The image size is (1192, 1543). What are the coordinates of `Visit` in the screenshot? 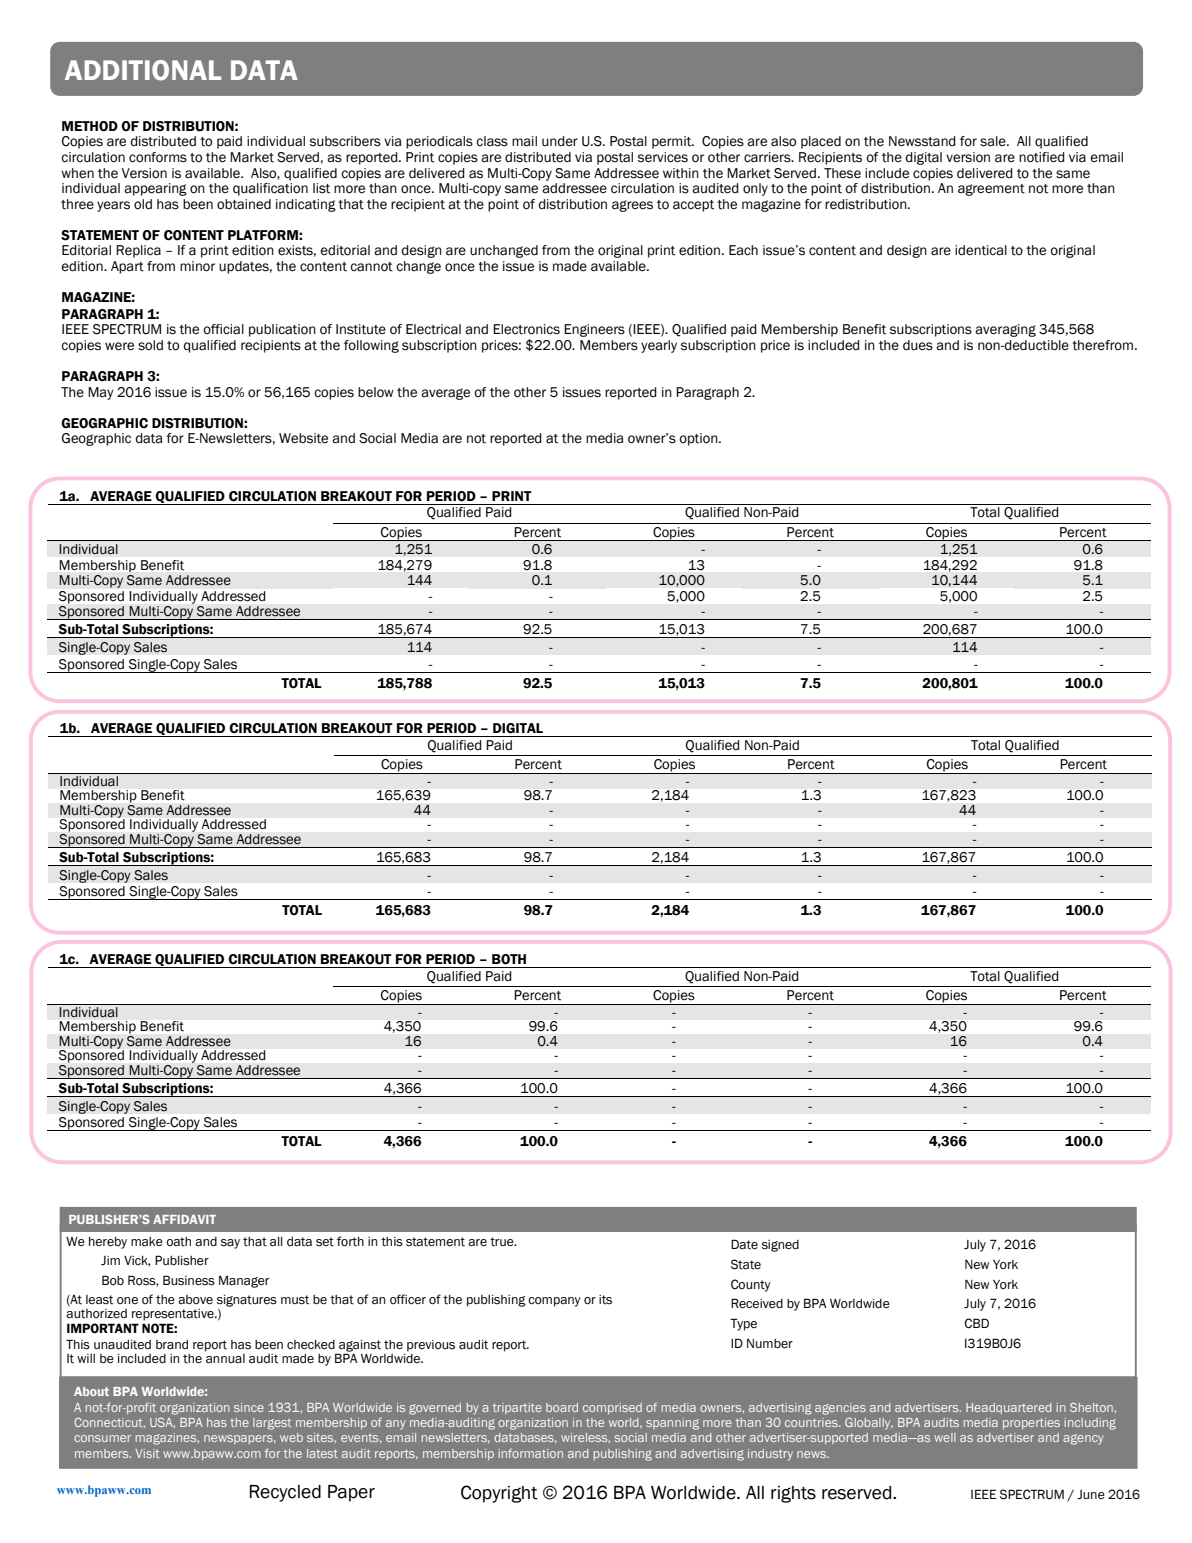 It's located at (147, 1453).
